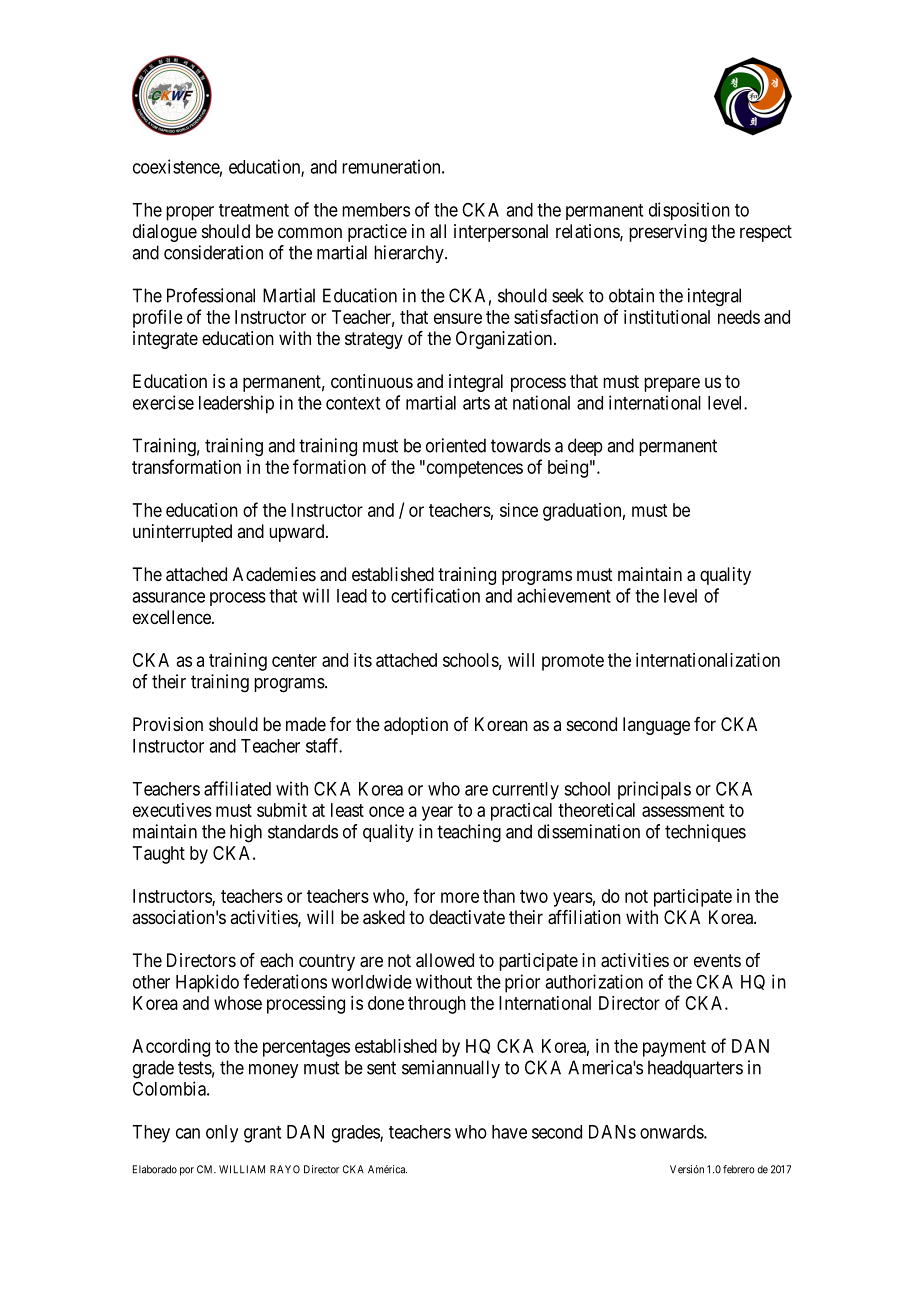 The image size is (924, 1308). Describe the element at coordinates (672, 384) in the page. I see `prepare` at that location.
